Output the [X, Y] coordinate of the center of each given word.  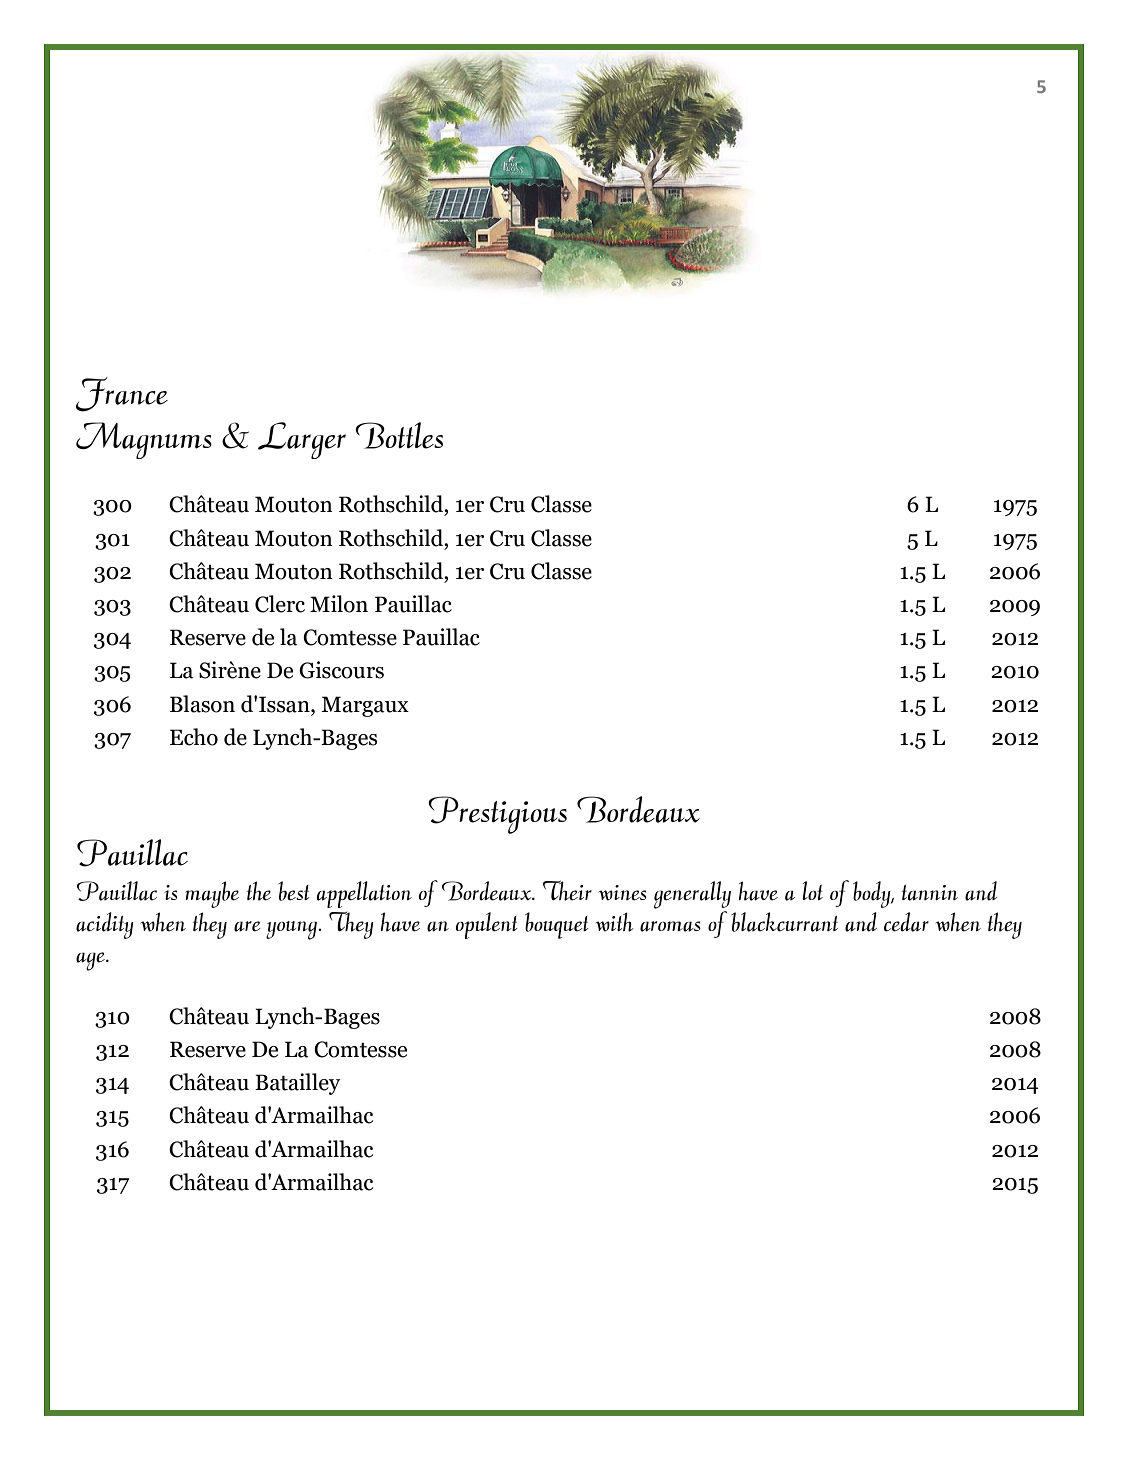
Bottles [399, 435]
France [122, 394]
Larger [302, 440]
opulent [486, 925]
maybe [212, 894]
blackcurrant [784, 922]
